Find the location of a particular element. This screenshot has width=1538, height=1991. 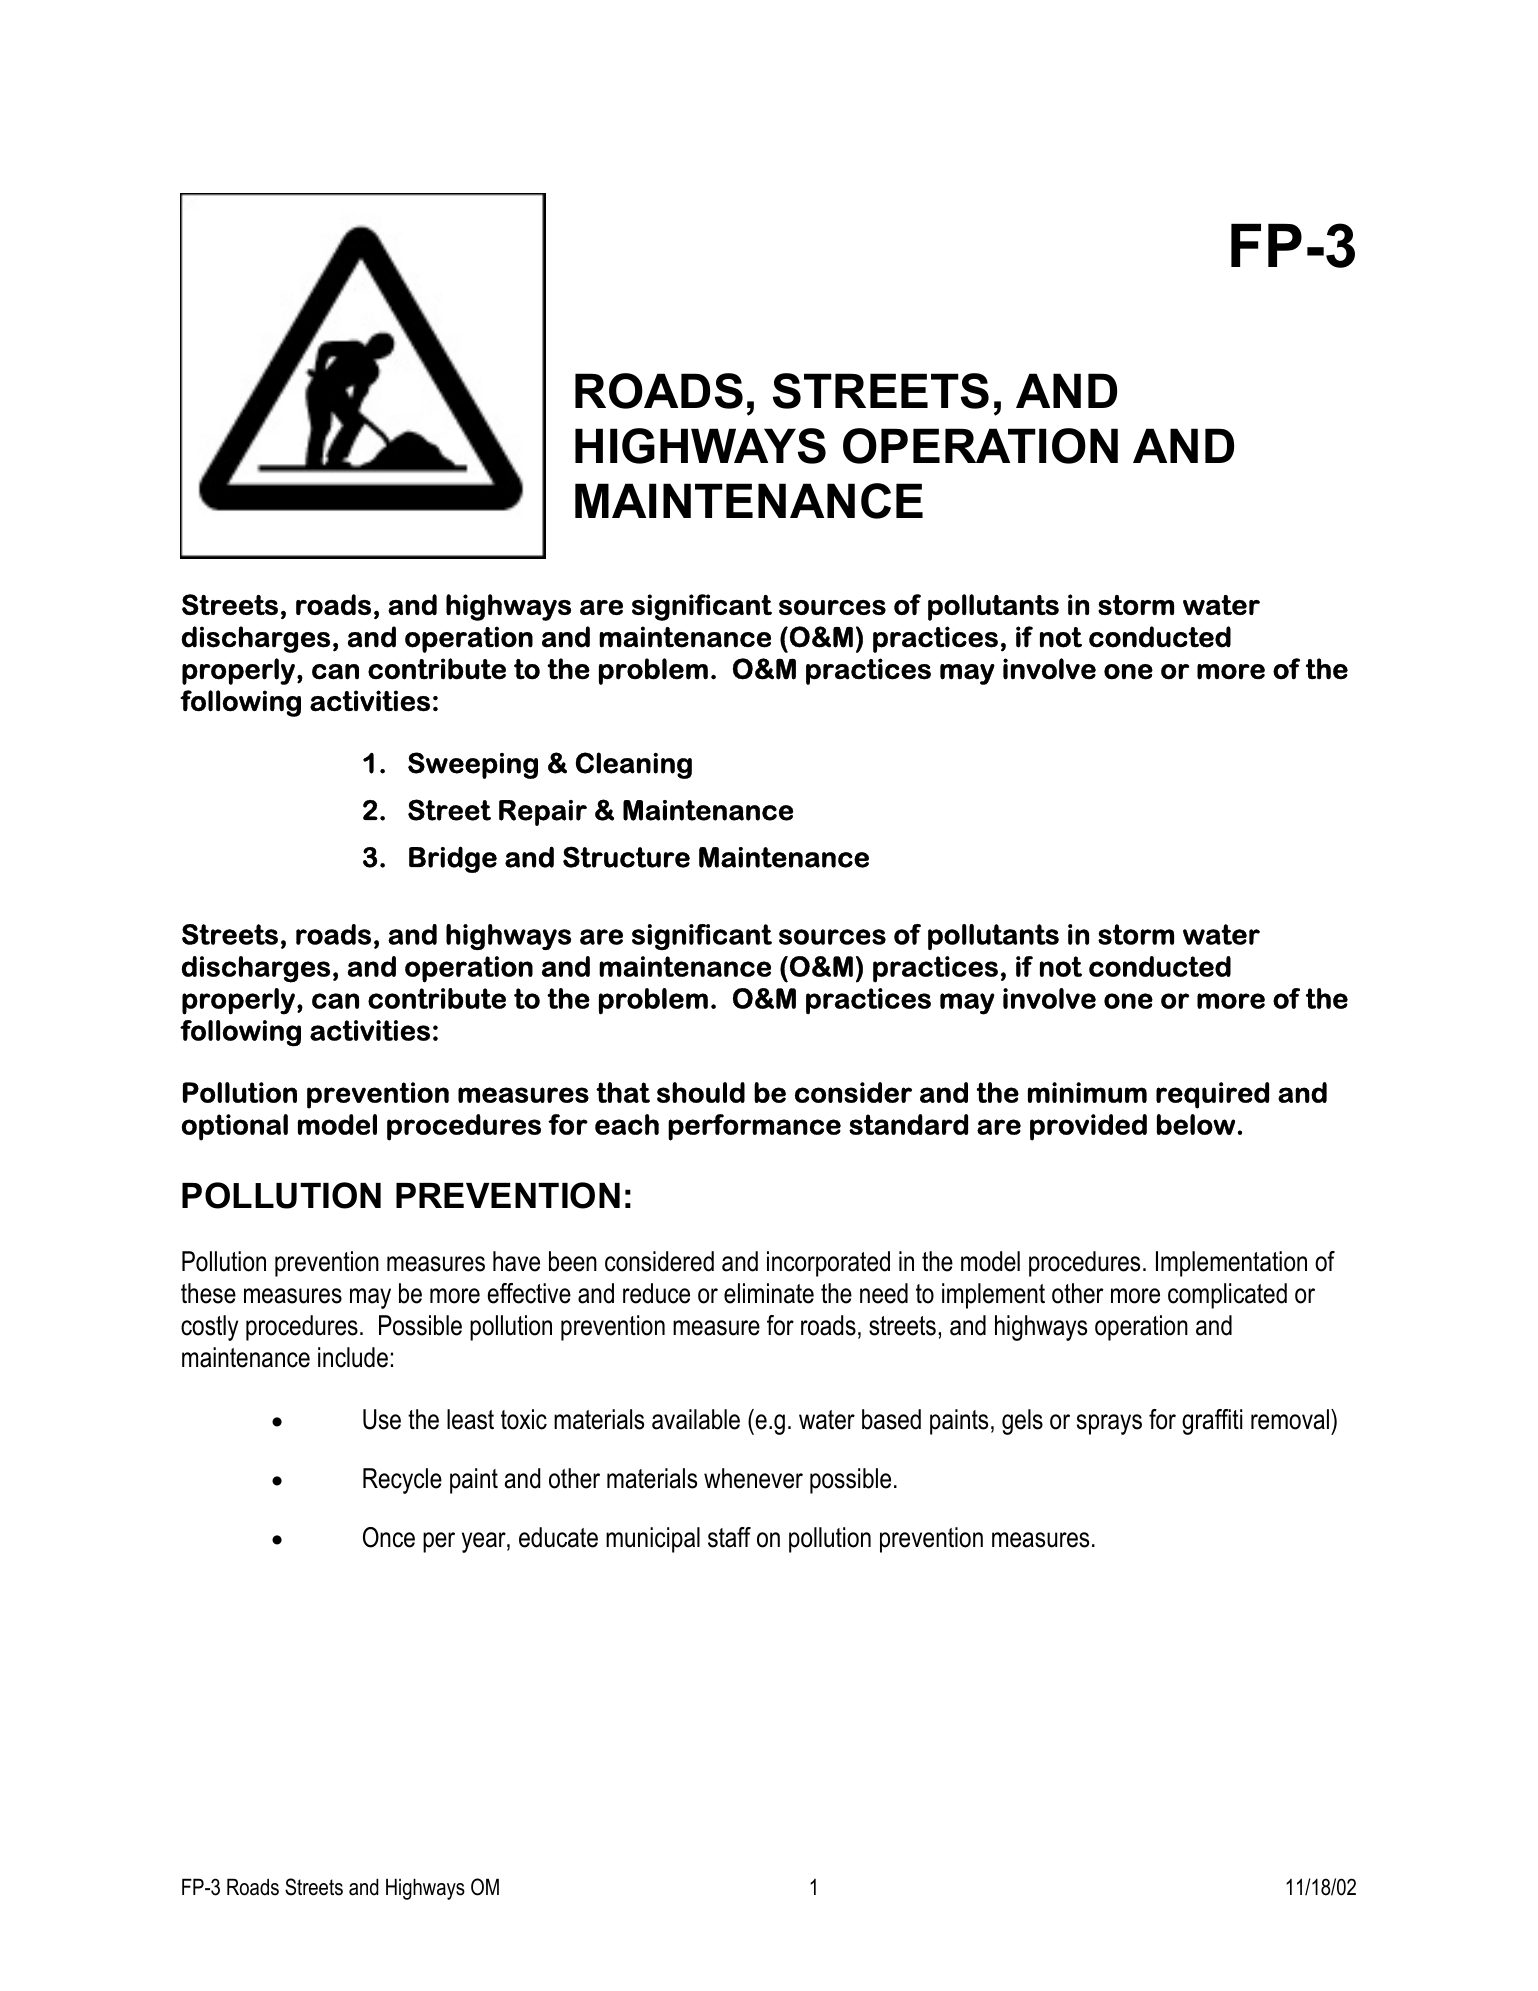

should is located at coordinates (701, 1092).
